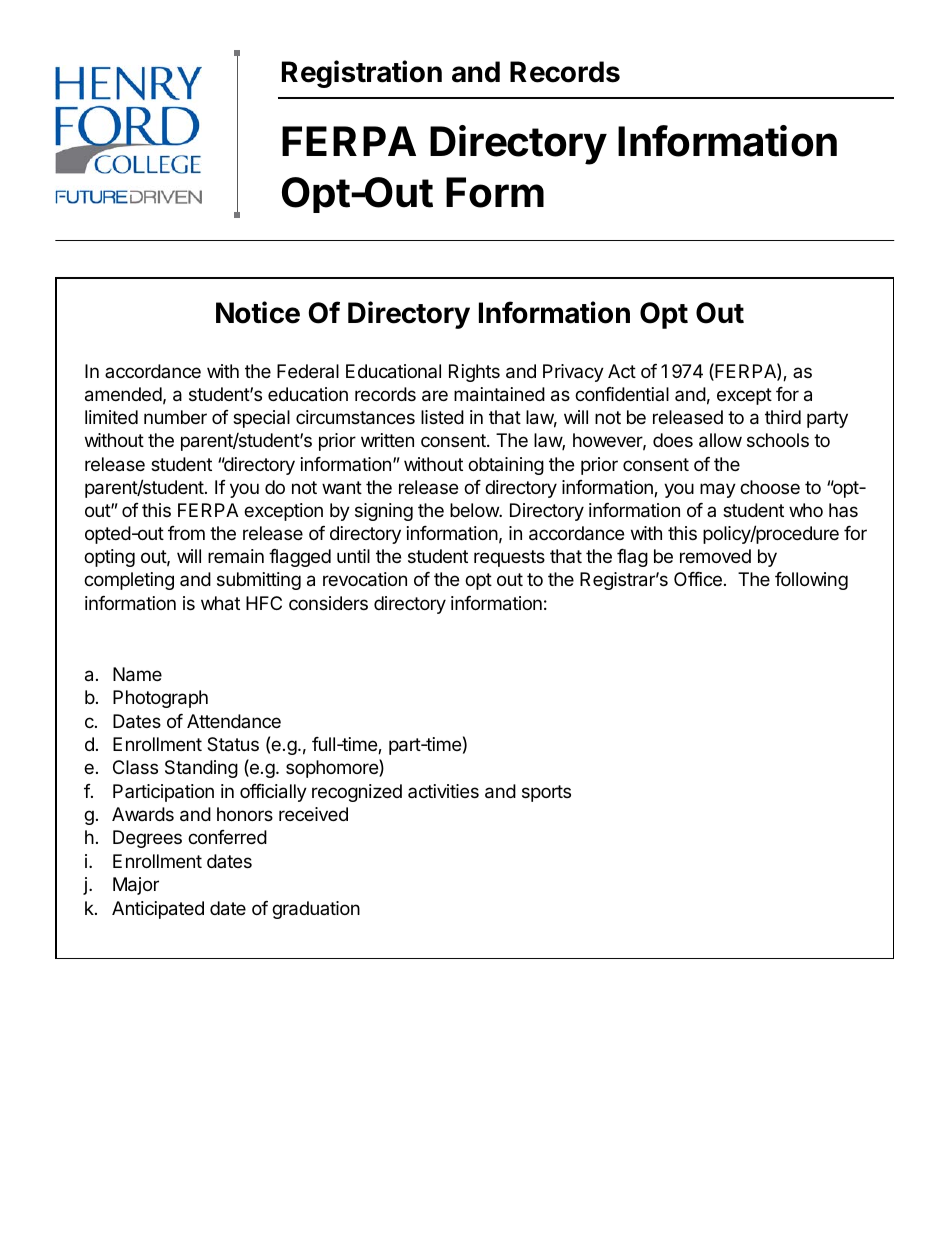  I want to click on Federal, so click(308, 371).
